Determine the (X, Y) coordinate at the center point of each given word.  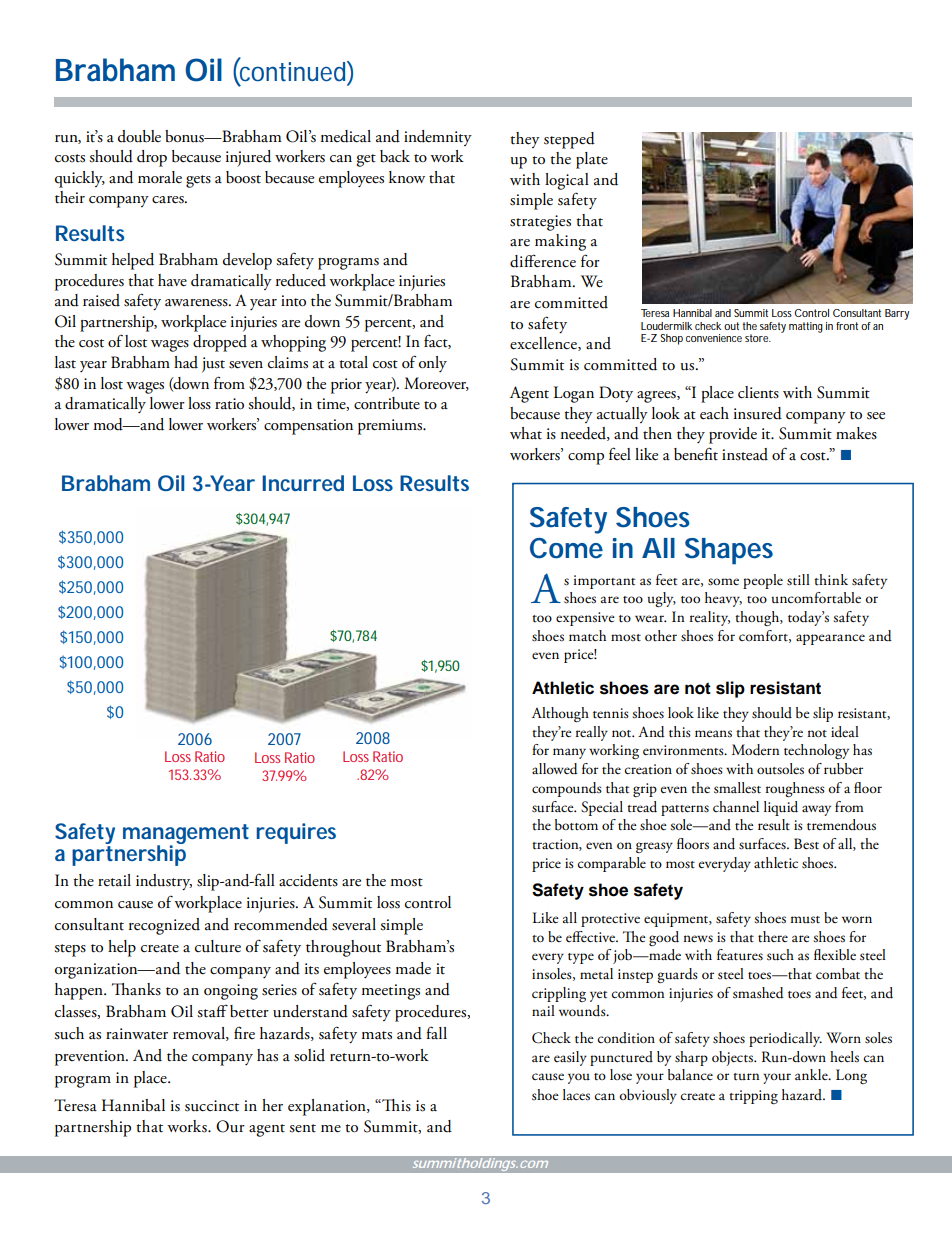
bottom (576, 825)
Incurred (303, 483)
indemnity (438, 138)
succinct (212, 1106)
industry (164, 882)
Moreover (436, 384)
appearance (830, 639)
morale (160, 177)
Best (806, 844)
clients (758, 392)
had (186, 362)
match (587, 636)
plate (592, 160)
